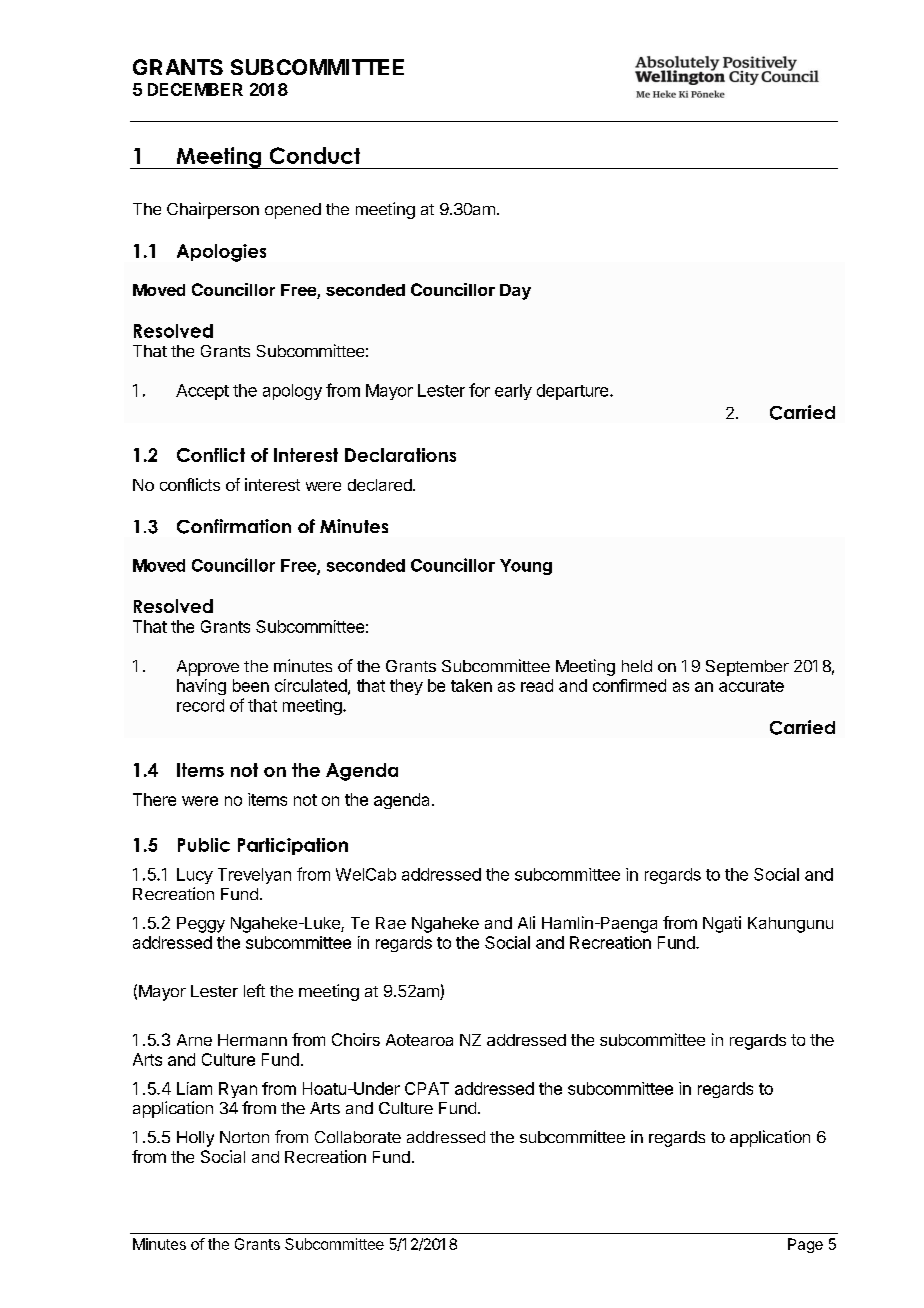 The image size is (924, 1308). Describe the element at coordinates (515, 292) in the image. I see `Day` at that location.
